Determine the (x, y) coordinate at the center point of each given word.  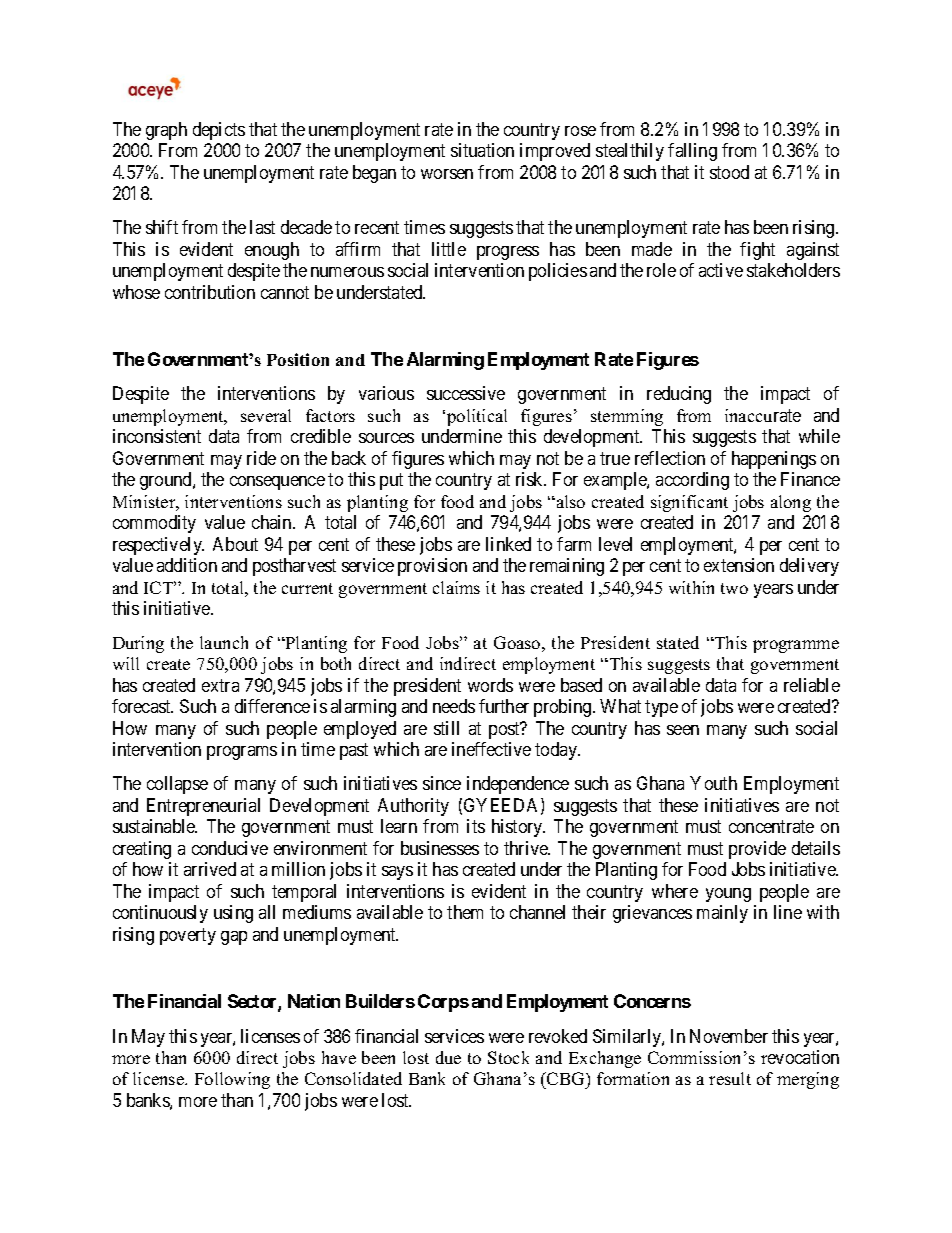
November (729, 1036)
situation (482, 150)
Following (232, 1080)
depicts (219, 131)
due (448, 1057)
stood (729, 172)
